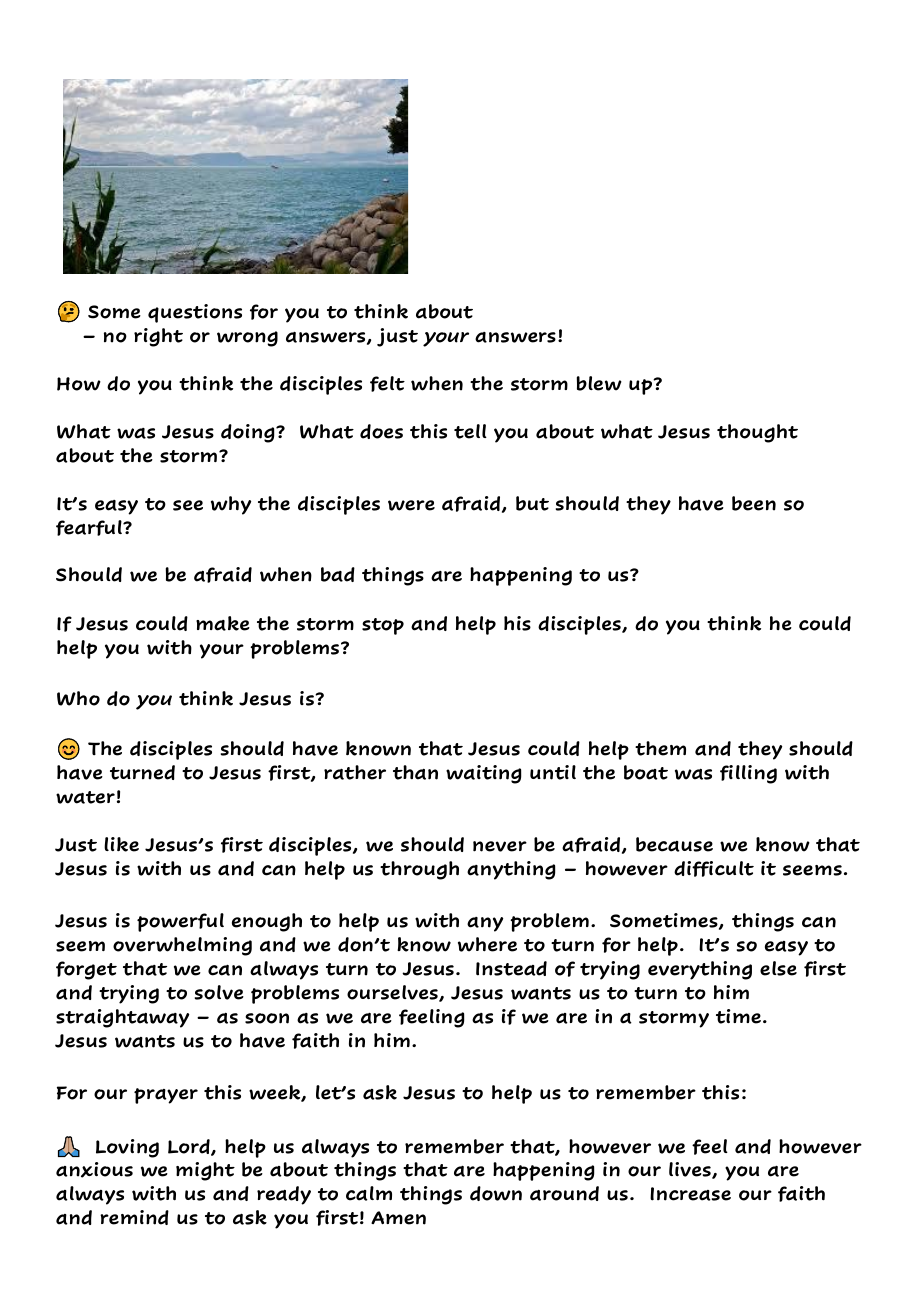 The height and width of the document is (1308, 924). I want to click on felt, so click(387, 384).
